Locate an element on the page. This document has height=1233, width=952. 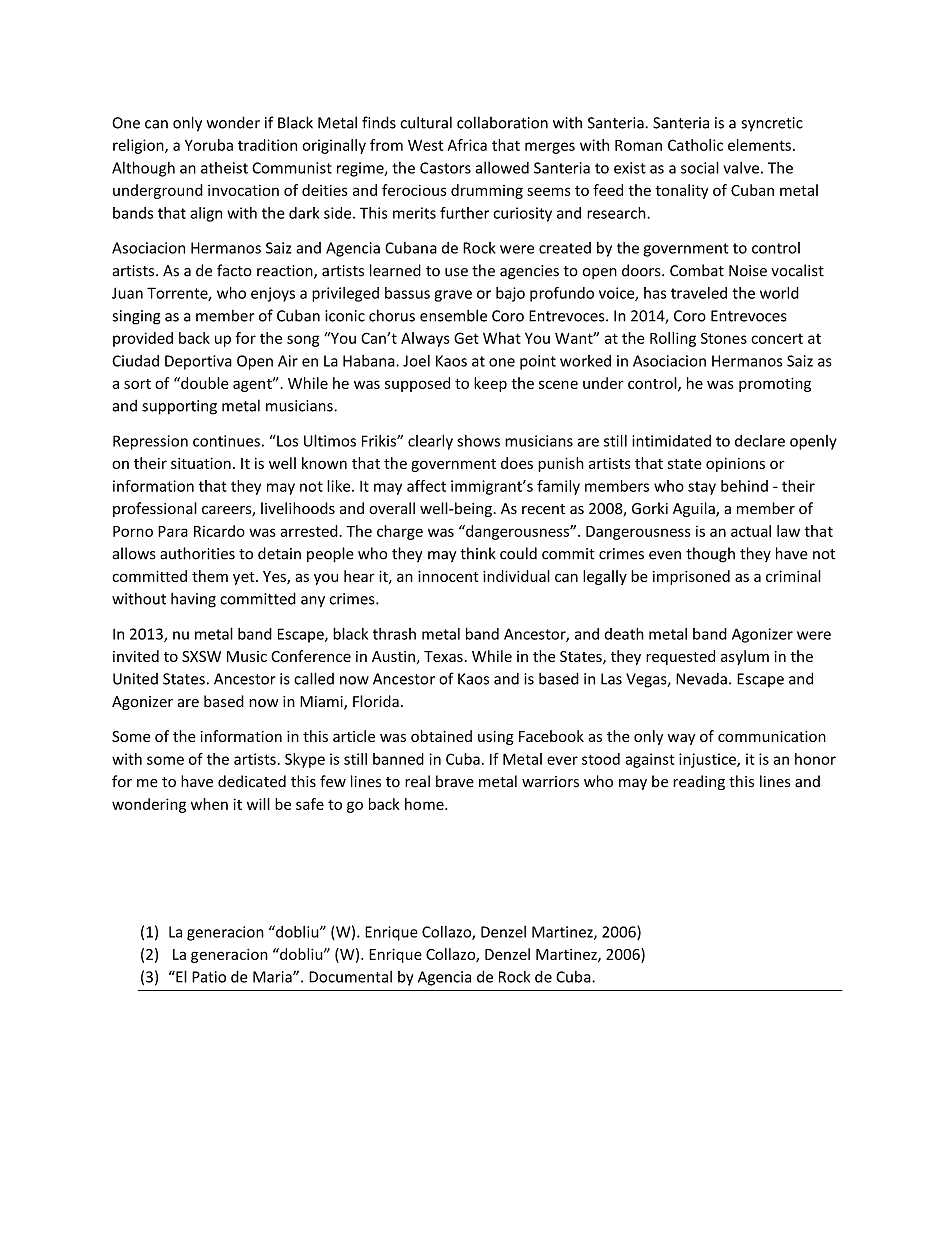
think is located at coordinates (478, 553).
